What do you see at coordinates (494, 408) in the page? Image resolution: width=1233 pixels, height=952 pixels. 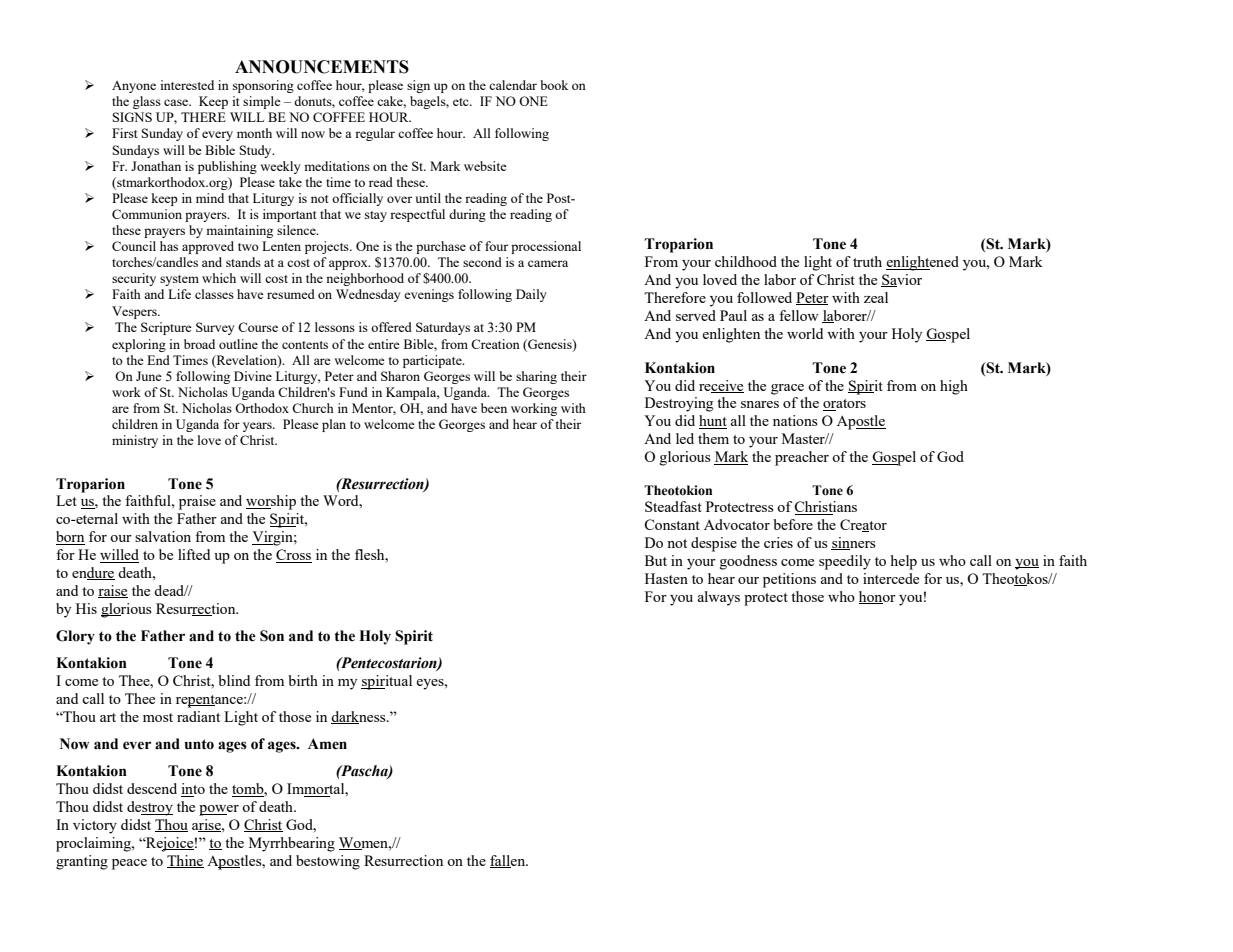 I see `been` at bounding box center [494, 408].
